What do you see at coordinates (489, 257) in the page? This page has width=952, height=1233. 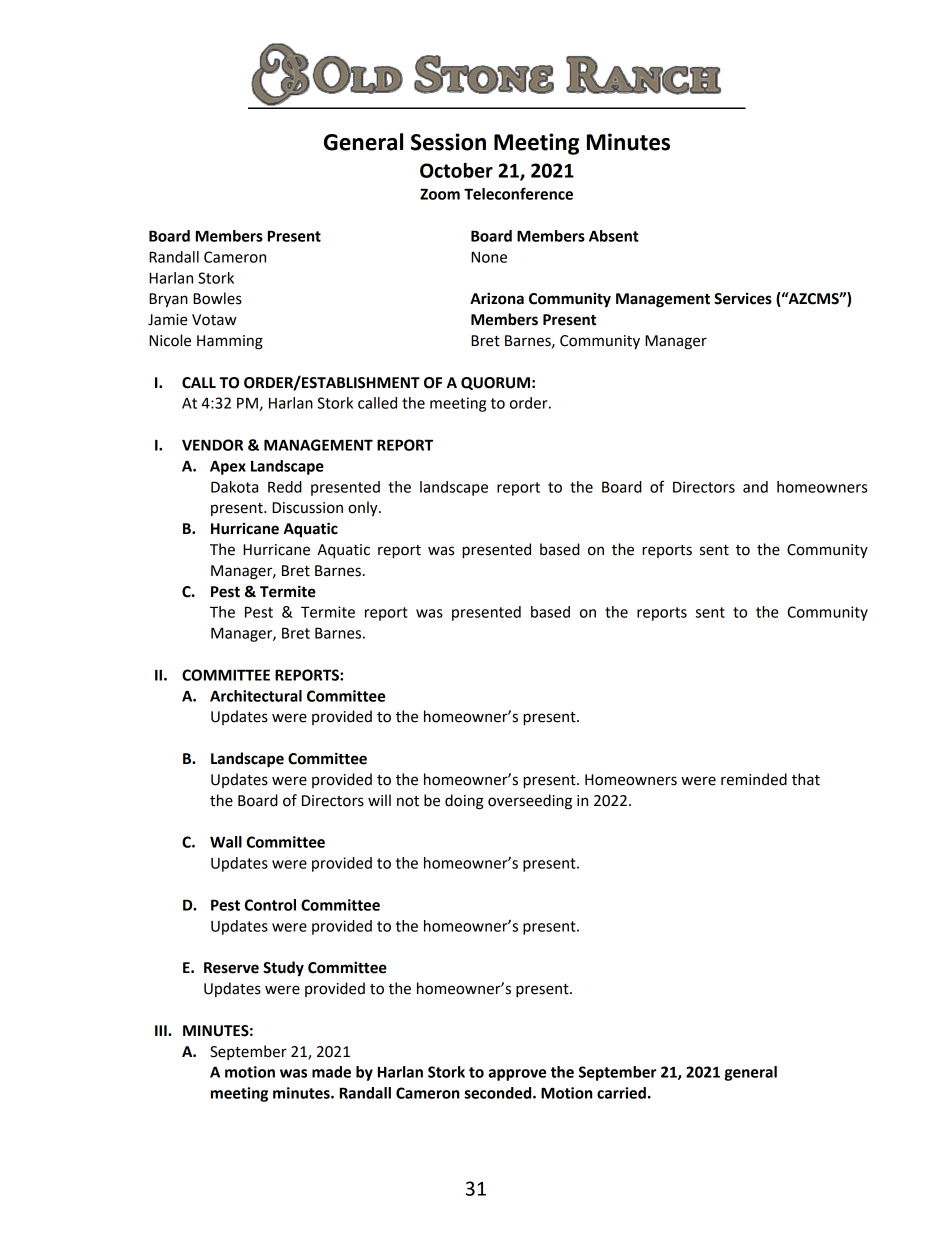 I see `None` at bounding box center [489, 257].
